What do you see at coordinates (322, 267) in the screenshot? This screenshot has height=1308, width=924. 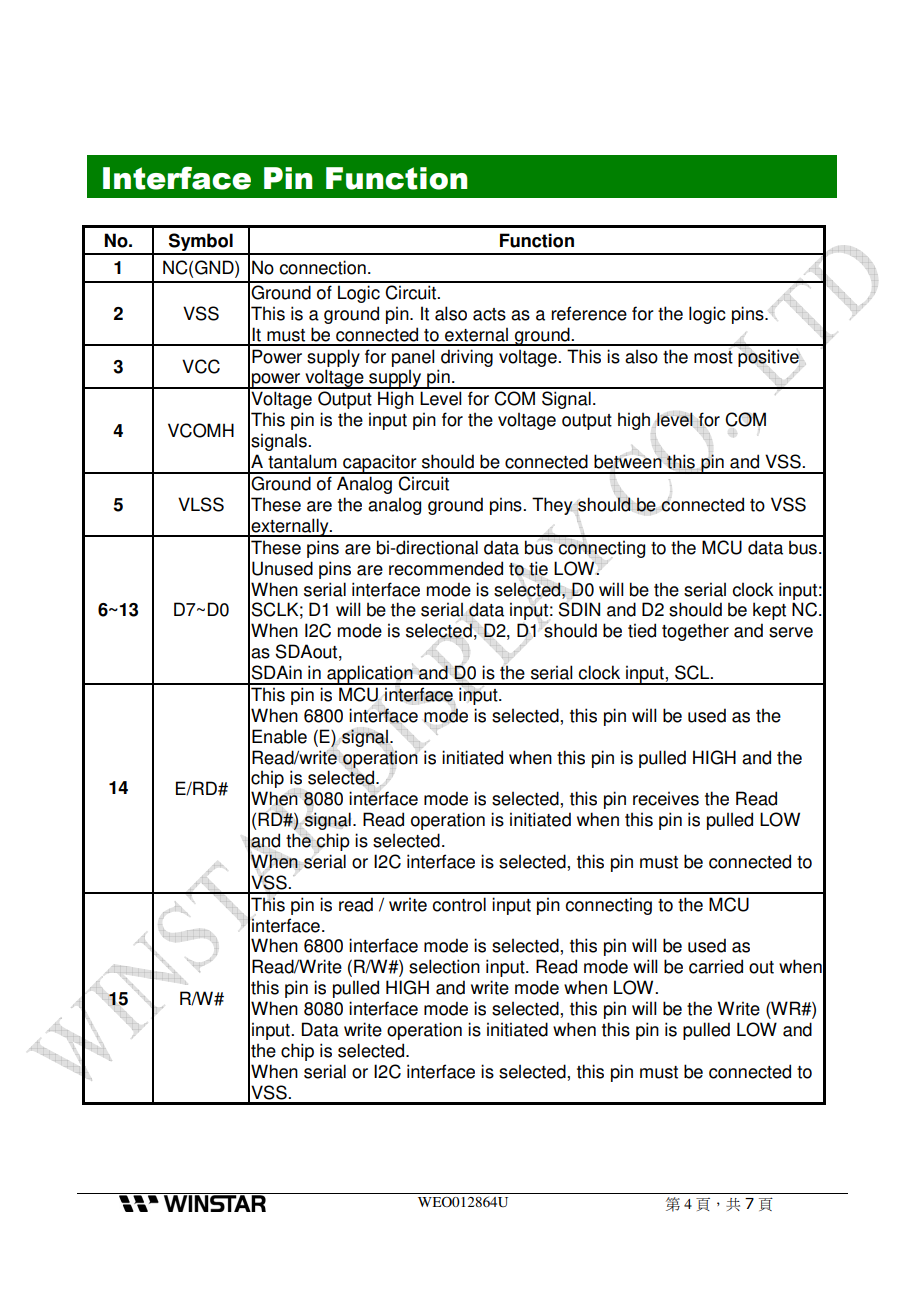 I see `connection` at bounding box center [322, 267].
